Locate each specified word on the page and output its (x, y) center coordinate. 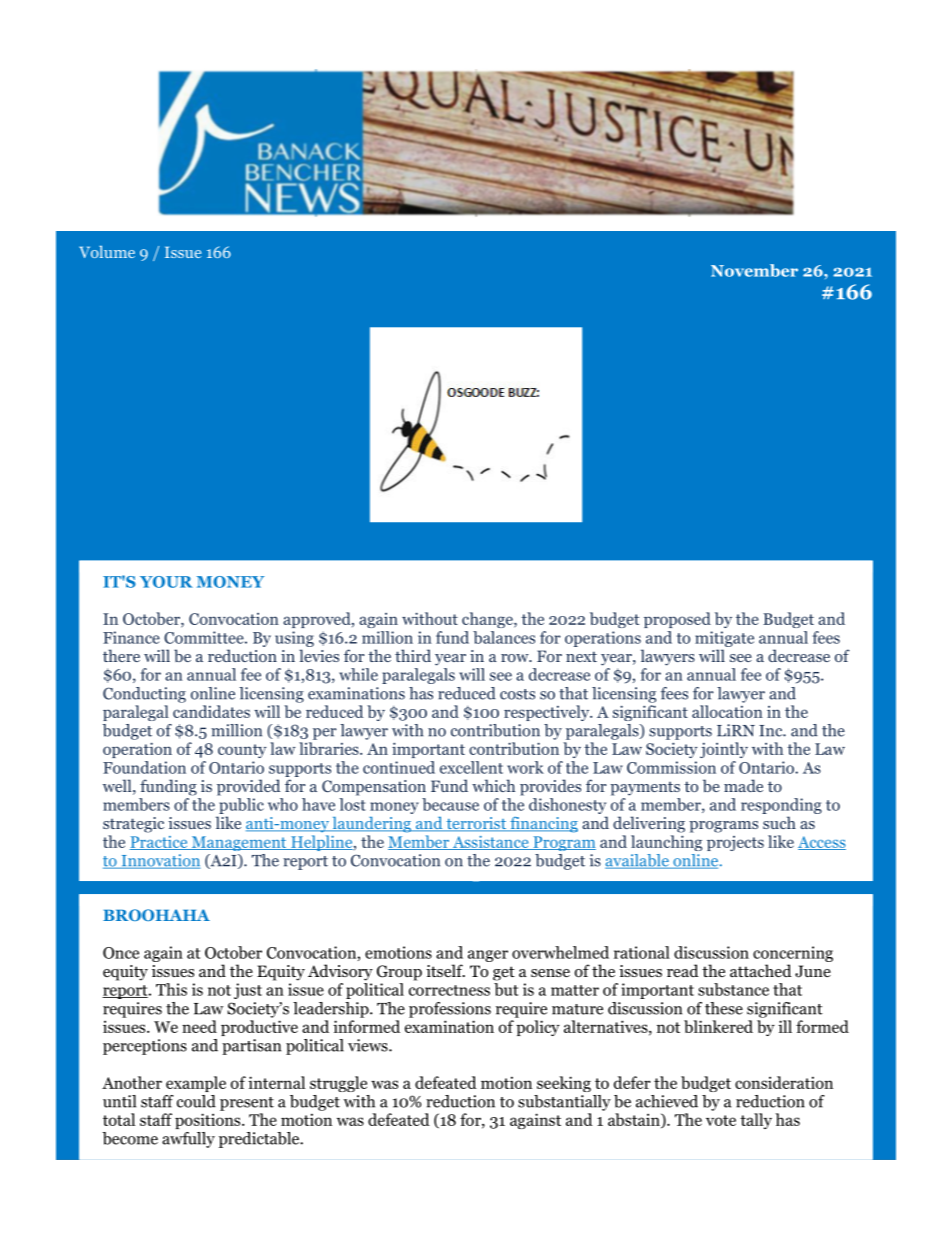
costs (517, 694)
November (754, 270)
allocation (727, 711)
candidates (211, 711)
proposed (677, 620)
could (196, 1101)
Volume (107, 251)
